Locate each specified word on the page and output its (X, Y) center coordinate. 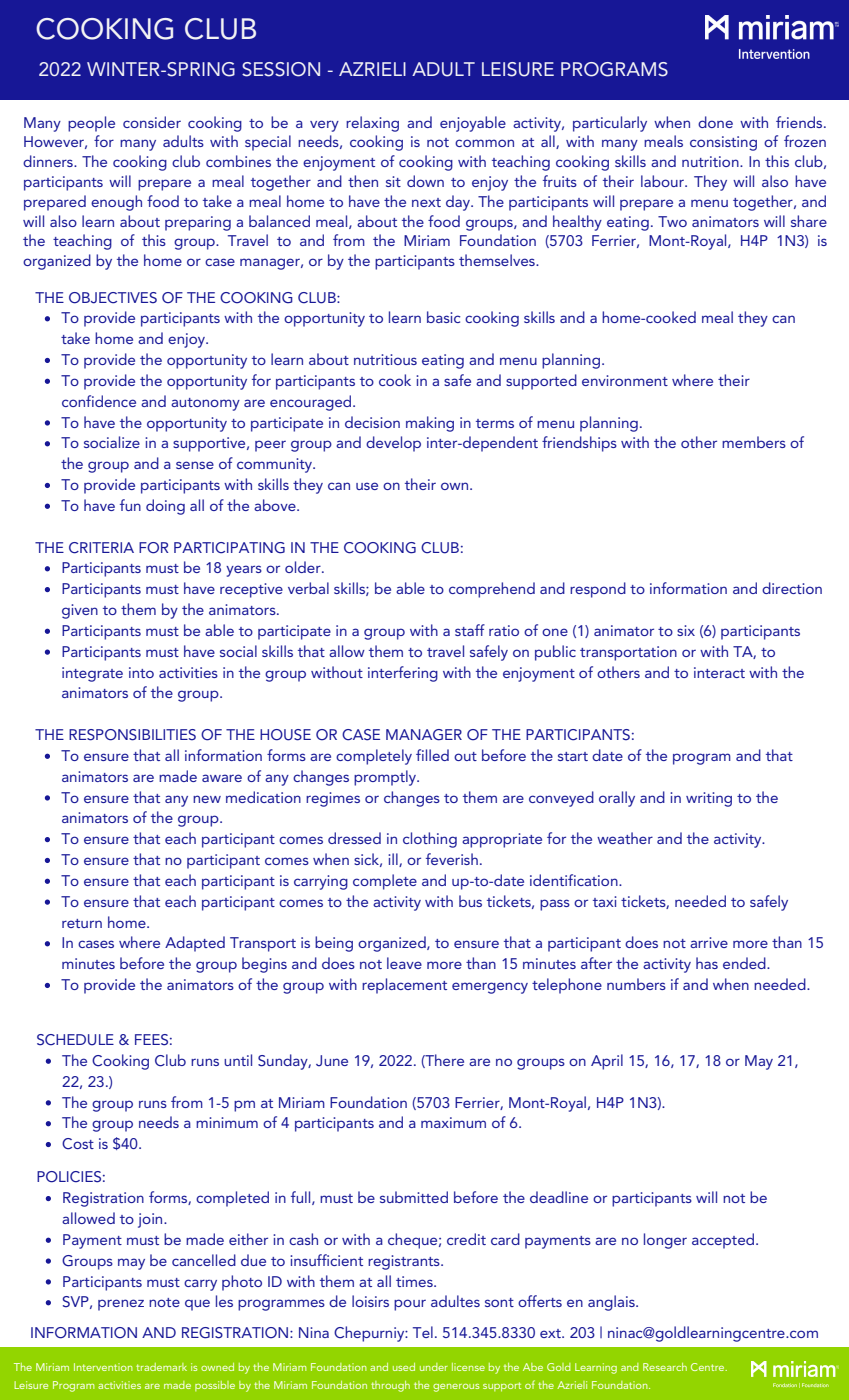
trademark (161, 1367)
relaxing (372, 124)
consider (152, 122)
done (715, 122)
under (434, 1367)
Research (665, 1367)
